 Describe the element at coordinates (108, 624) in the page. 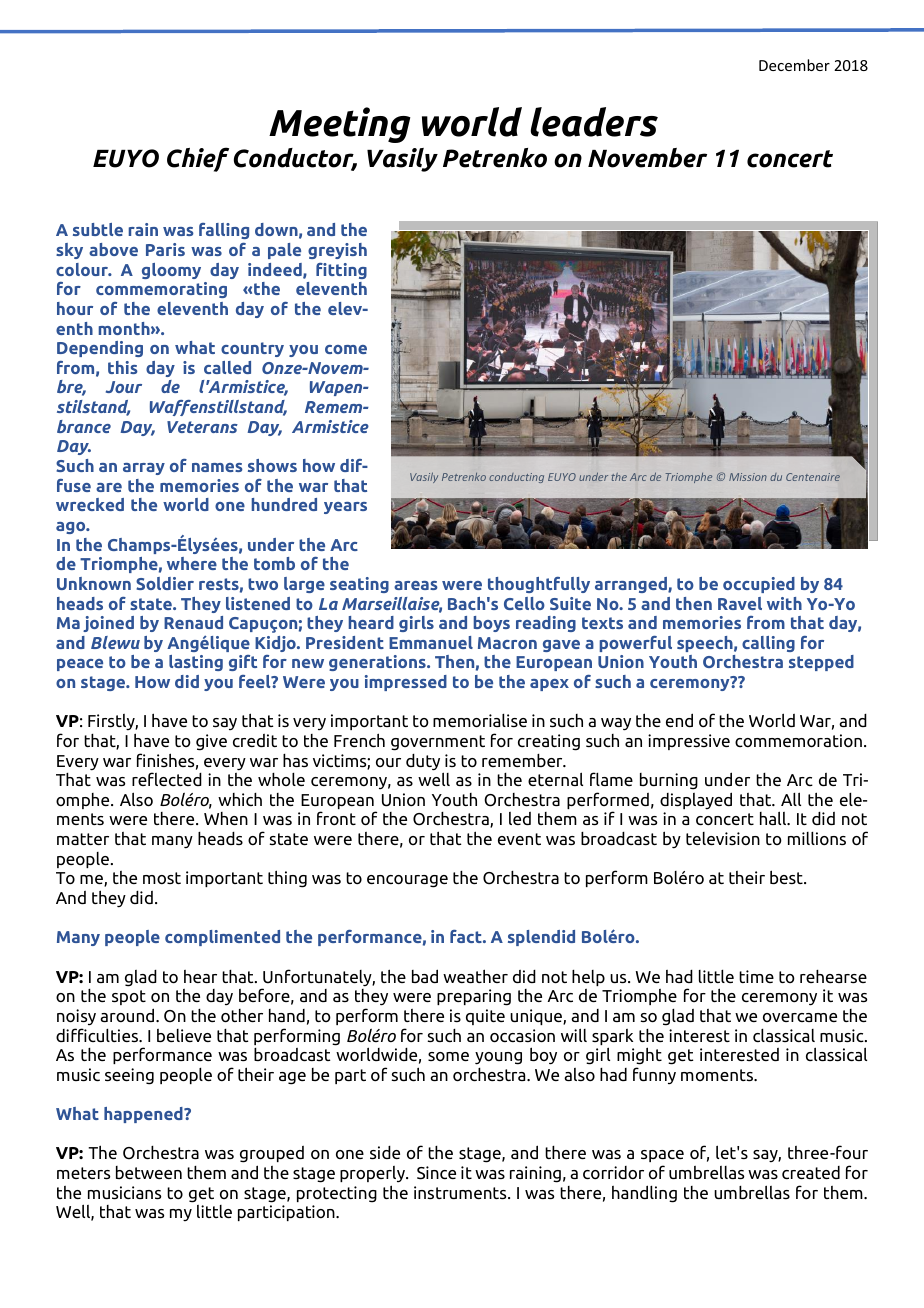

I see `joined` at that location.
